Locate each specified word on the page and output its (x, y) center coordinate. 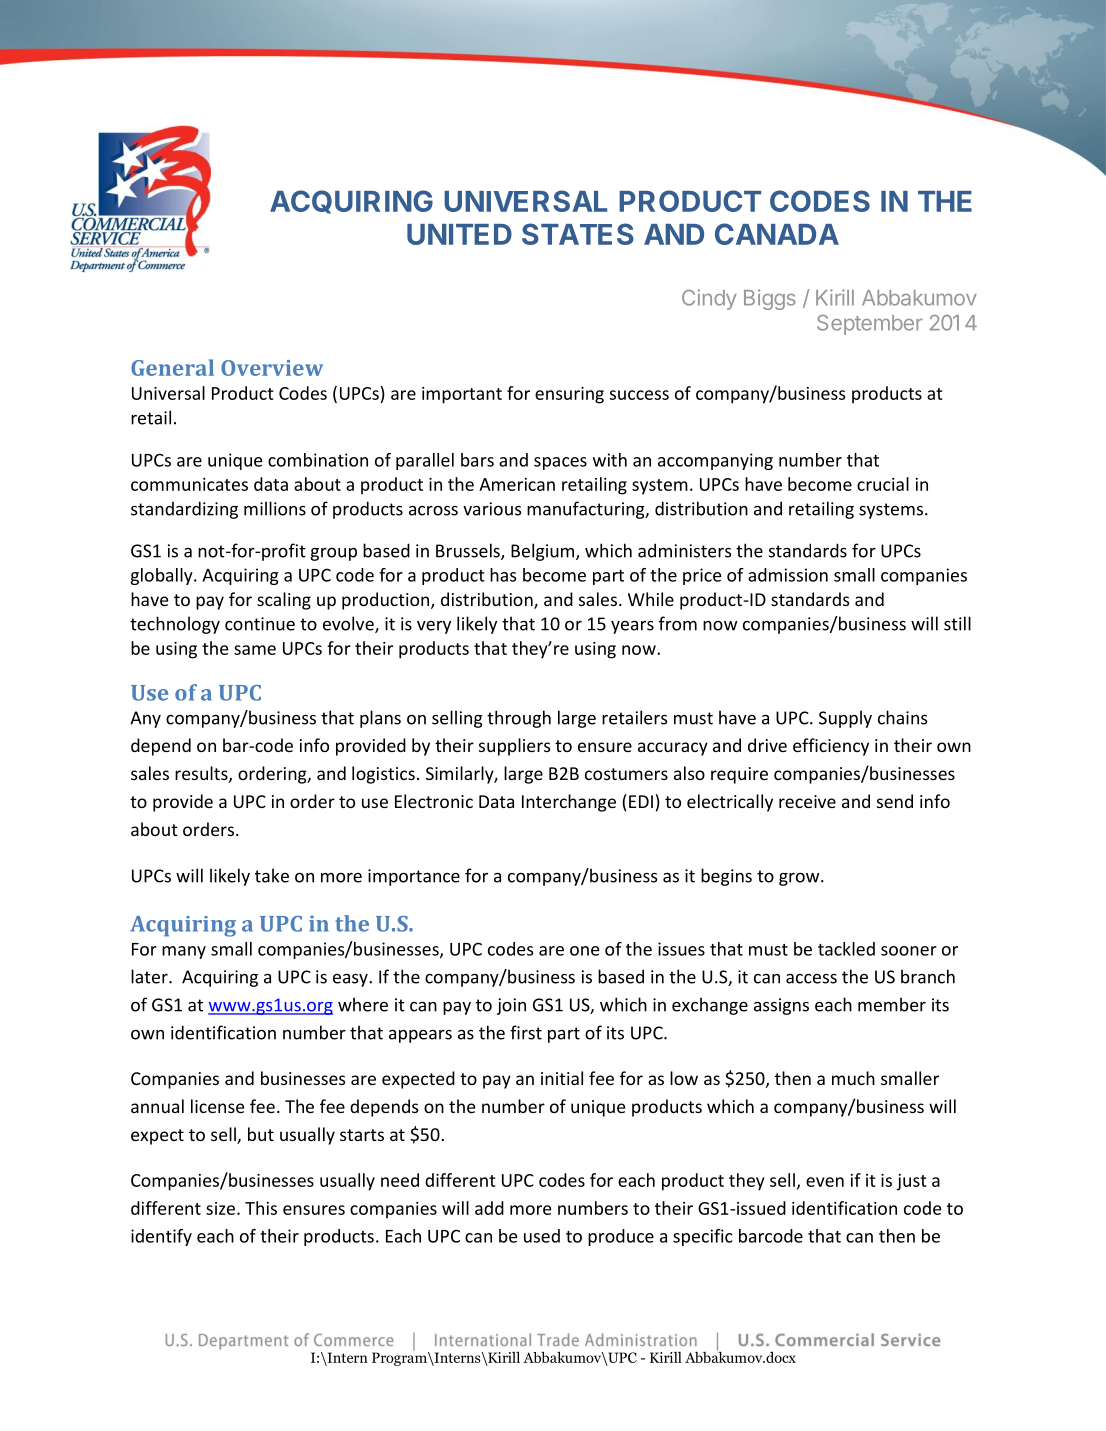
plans (380, 719)
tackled (846, 949)
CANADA (777, 234)
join (511, 1006)
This (261, 1208)
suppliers (515, 747)
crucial (883, 484)
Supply (845, 719)
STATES (578, 234)
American (517, 484)
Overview (272, 368)
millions (275, 508)
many (184, 952)
